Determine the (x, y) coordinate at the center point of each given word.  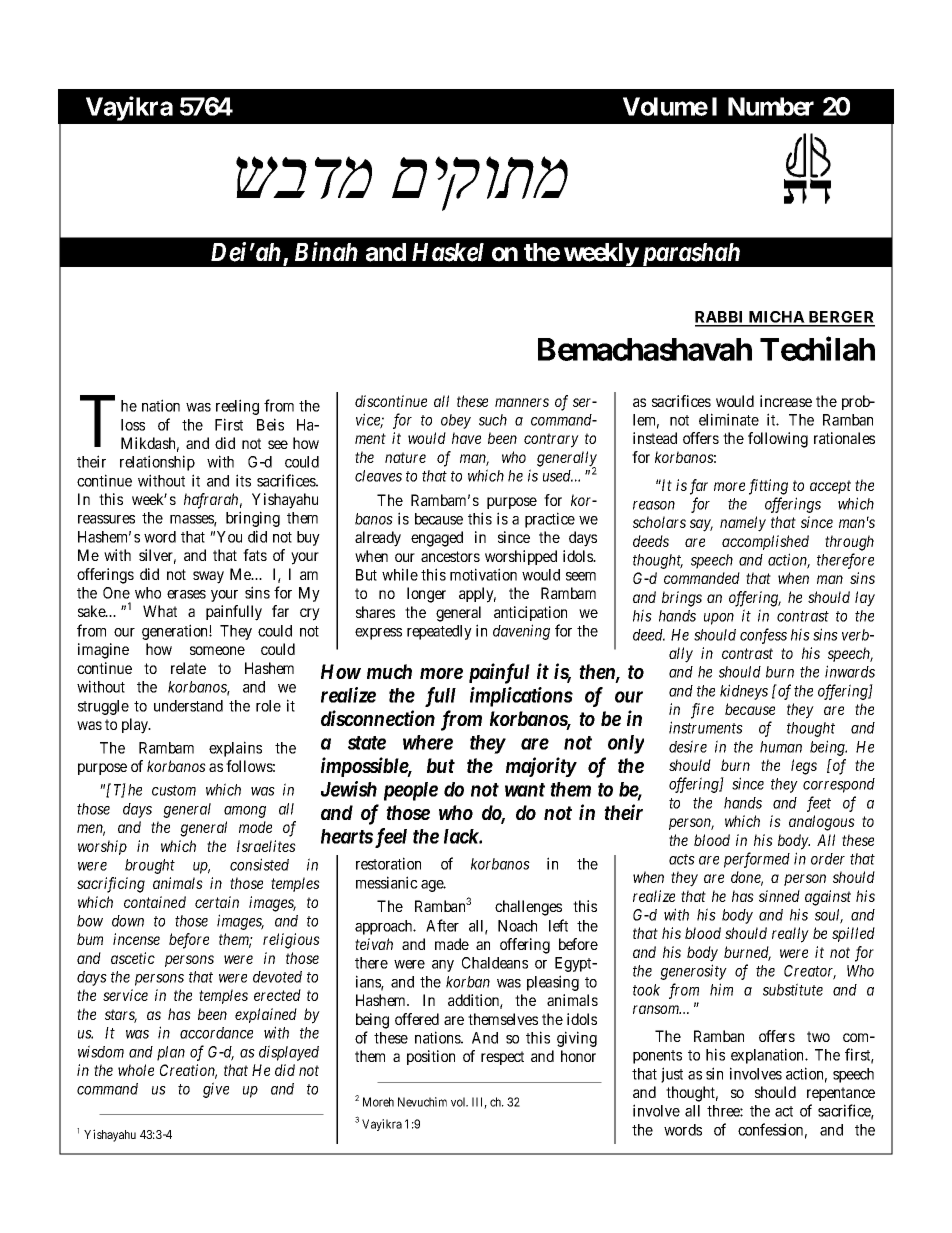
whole (136, 1070)
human (781, 747)
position (431, 1057)
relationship (157, 463)
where (428, 742)
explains (235, 749)
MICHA (777, 318)
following (778, 440)
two (818, 1036)
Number (771, 106)
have (466, 438)
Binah (326, 251)
